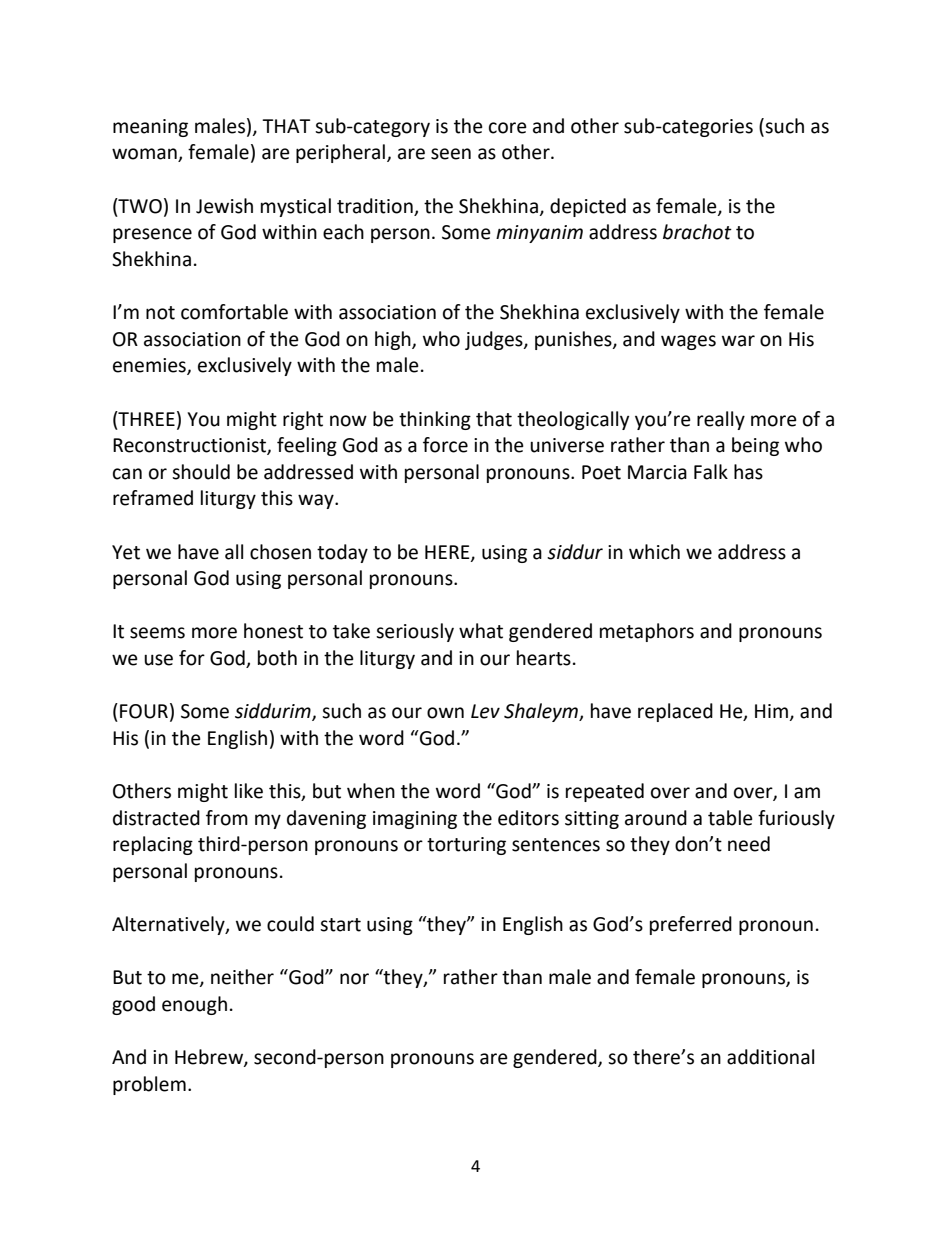 The image size is (952, 1233). What do you see at coordinates (451, 154) in the image?
I see `seen` at bounding box center [451, 154].
